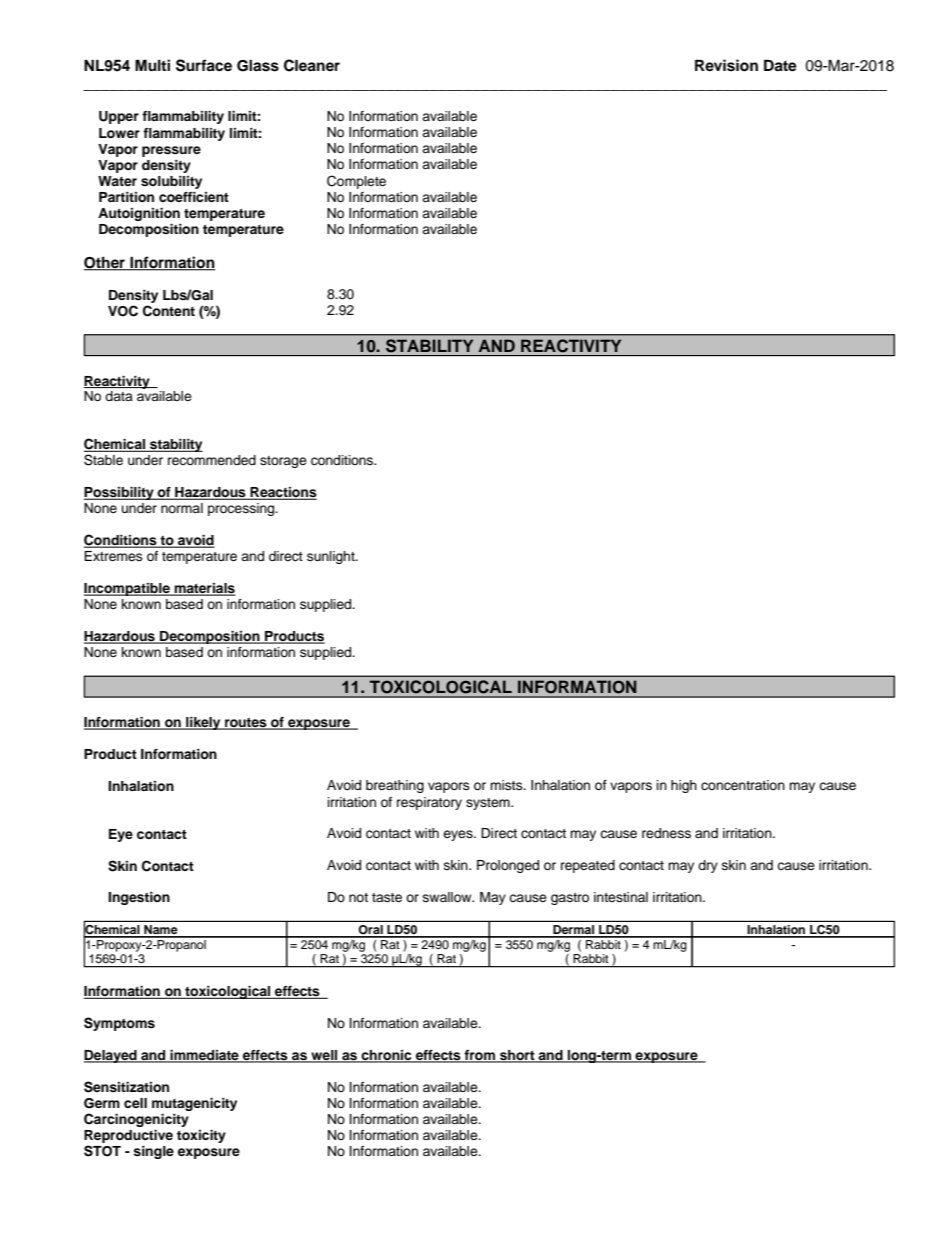 The image size is (952, 1233). Describe the element at coordinates (212, 460) in the image. I see `recommended` at that location.
